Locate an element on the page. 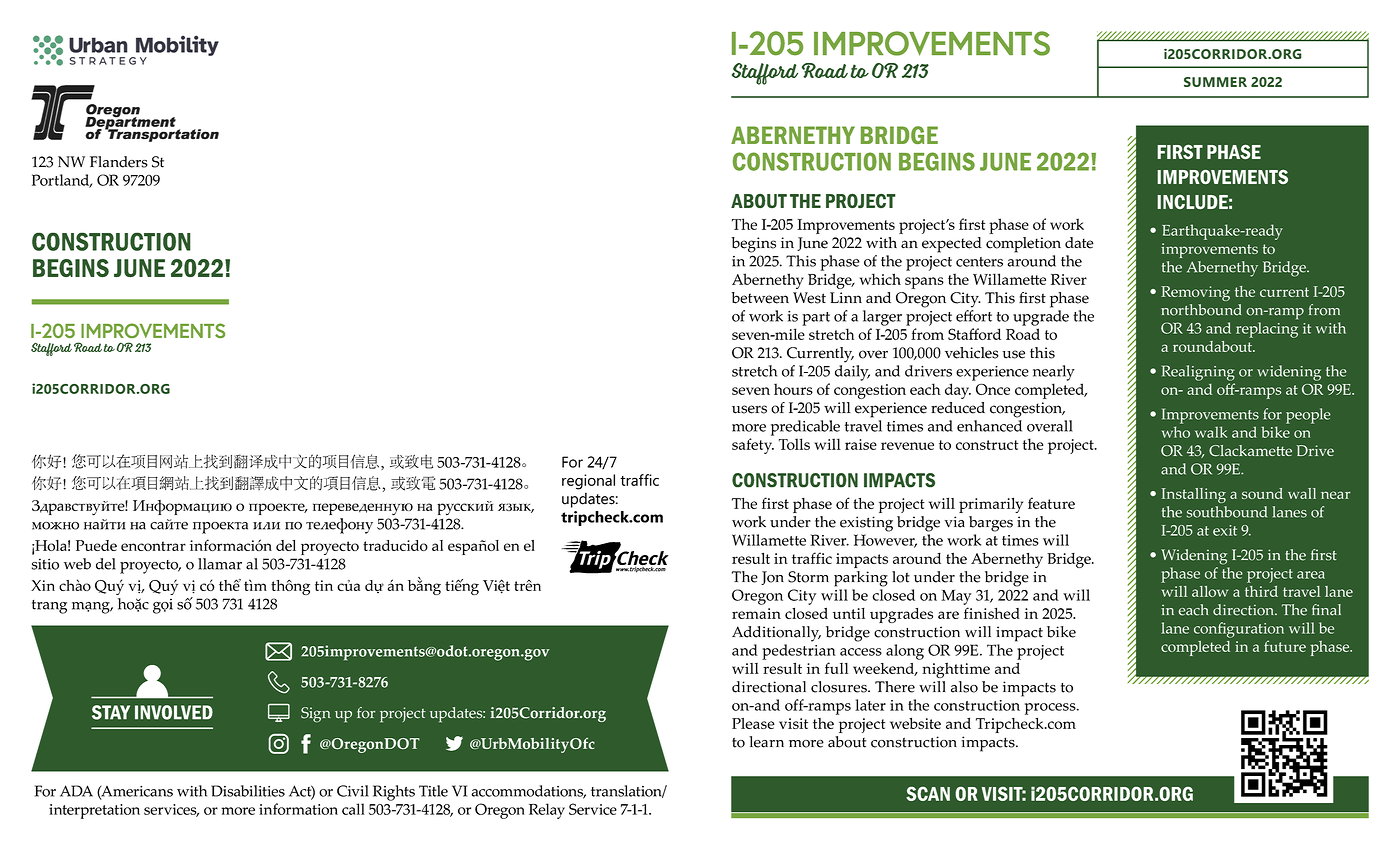  Flanders is located at coordinates (119, 162).
